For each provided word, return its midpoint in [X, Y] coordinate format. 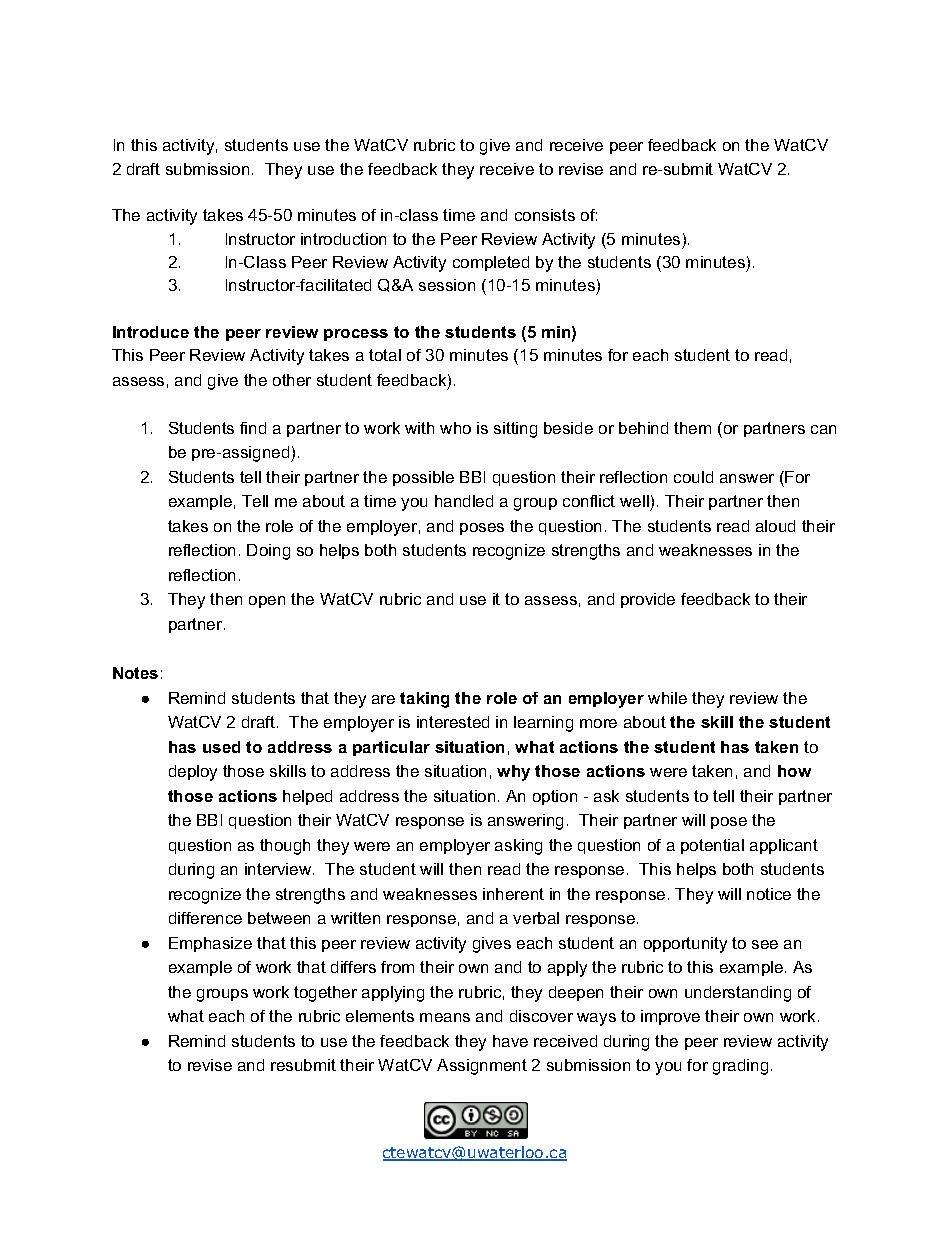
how [794, 771]
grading [740, 1067]
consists [545, 215]
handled [464, 501]
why [513, 773]
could [693, 477]
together [325, 994]
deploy [193, 773]
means [445, 1017]
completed [491, 263]
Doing [268, 552]
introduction [343, 239]
